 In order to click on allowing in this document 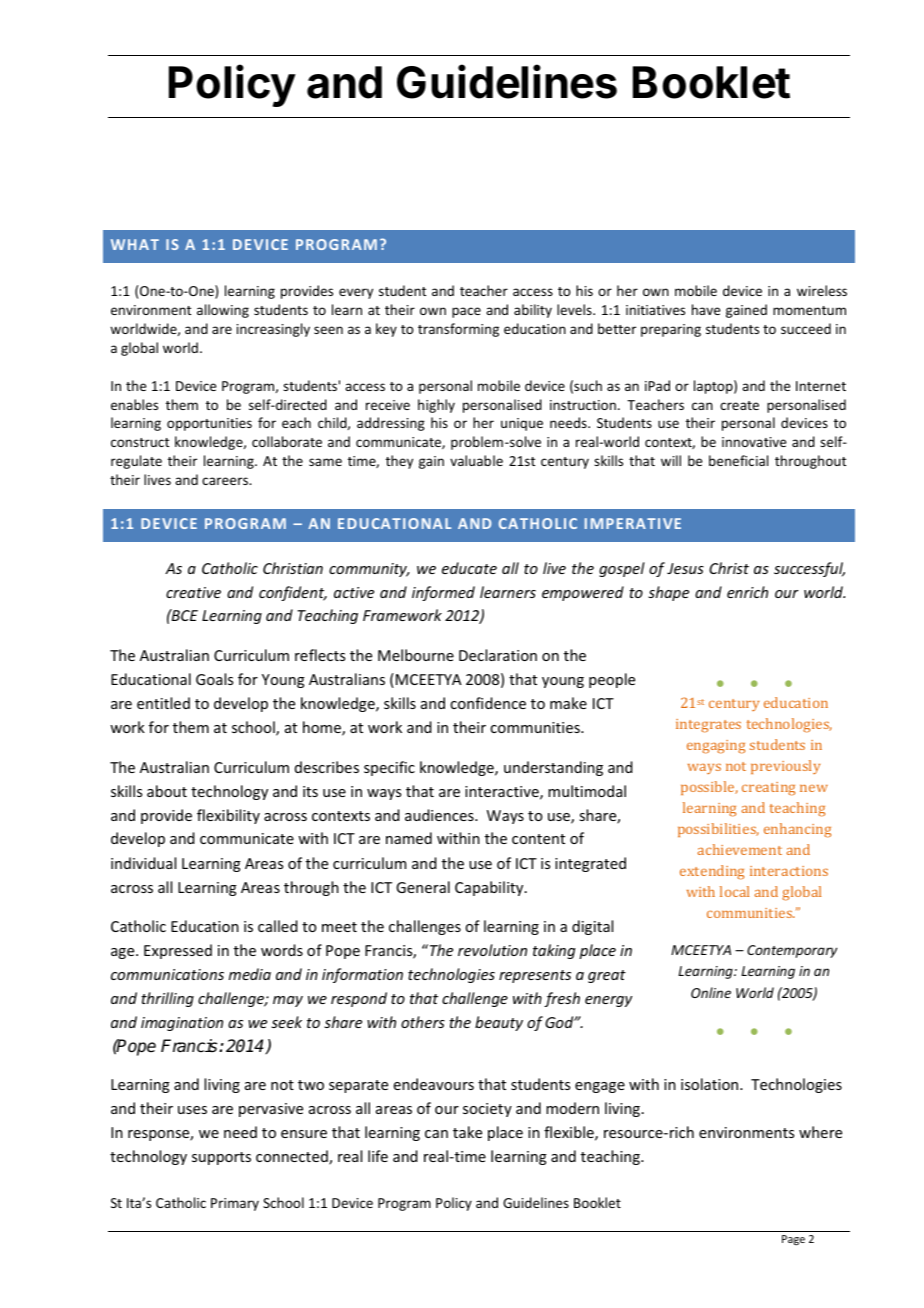, I will do `click(223, 311)`.
